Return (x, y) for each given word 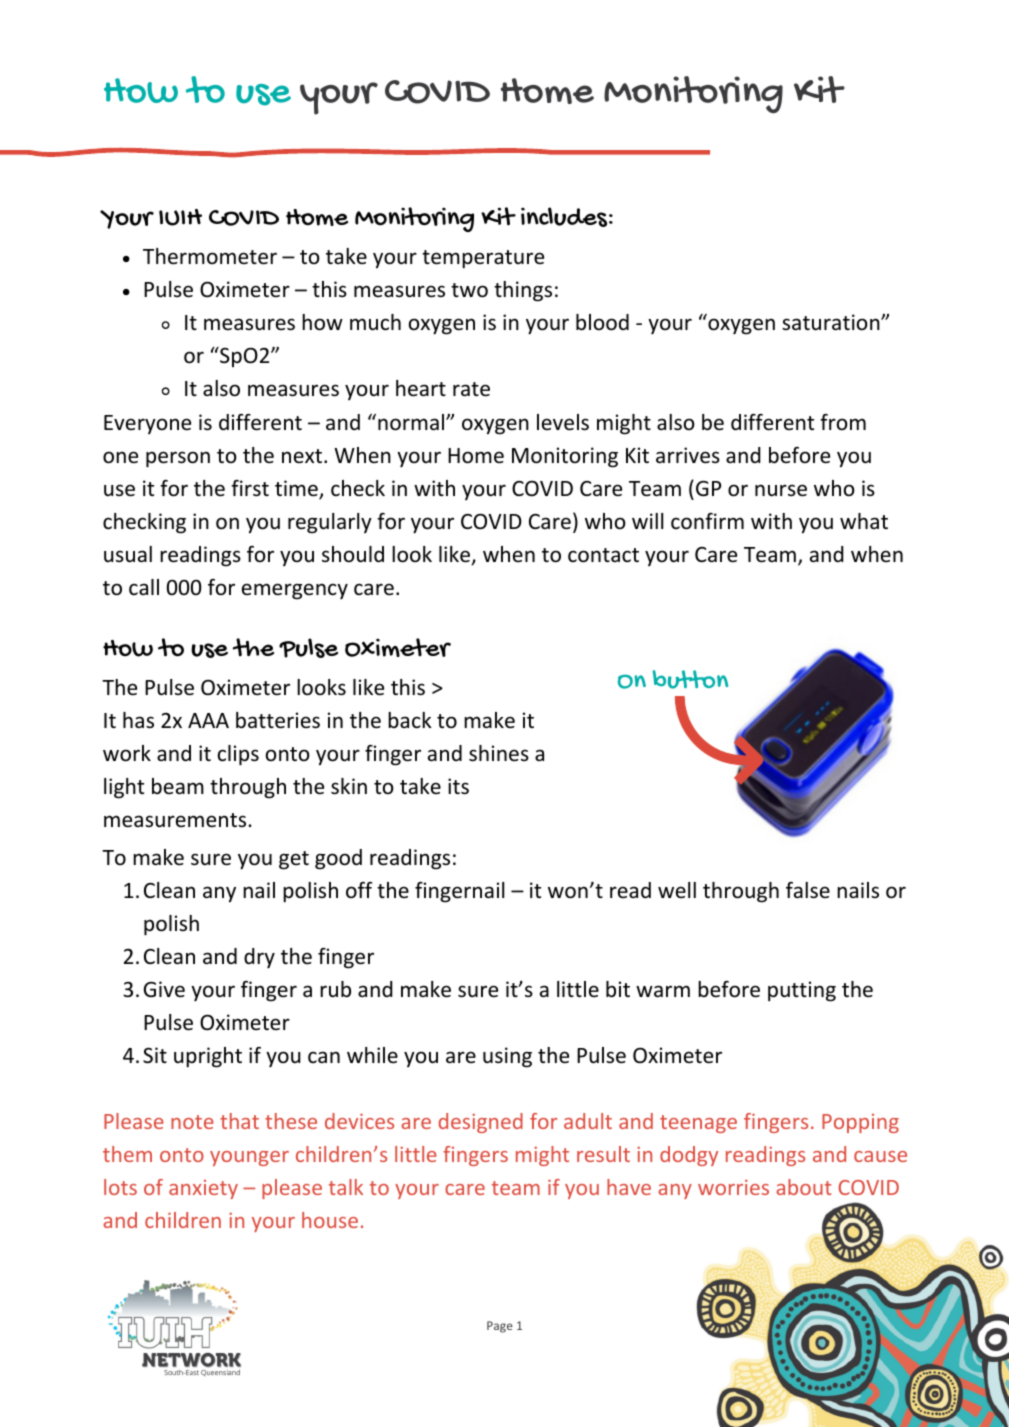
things (523, 291)
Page (500, 1327)
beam (178, 786)
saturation (832, 322)
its (458, 786)
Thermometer (210, 256)
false (808, 890)
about (804, 1187)
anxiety (203, 1189)
